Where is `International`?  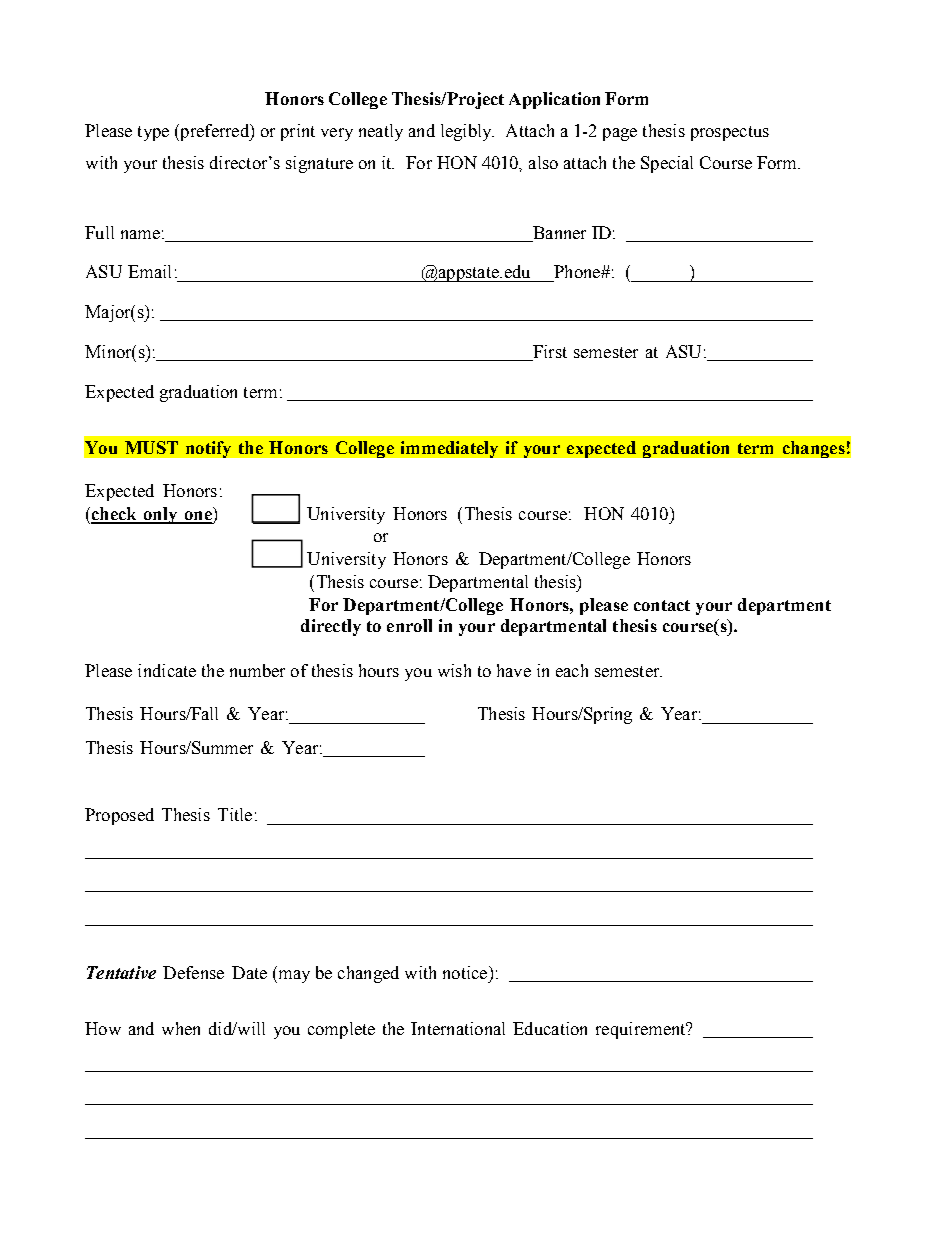 International is located at coordinates (458, 1028).
